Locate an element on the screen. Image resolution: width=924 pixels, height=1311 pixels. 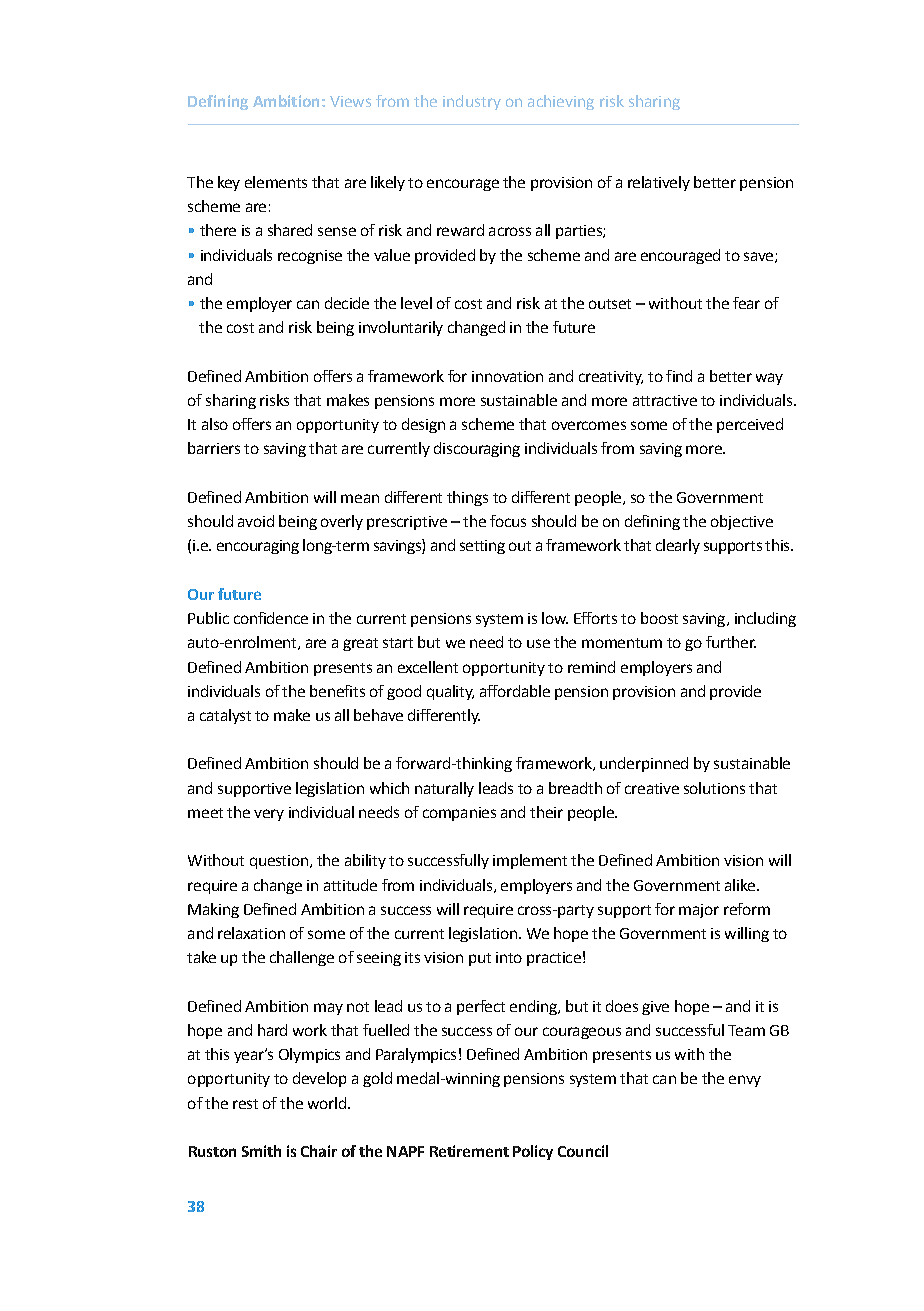
further is located at coordinates (731, 642).
